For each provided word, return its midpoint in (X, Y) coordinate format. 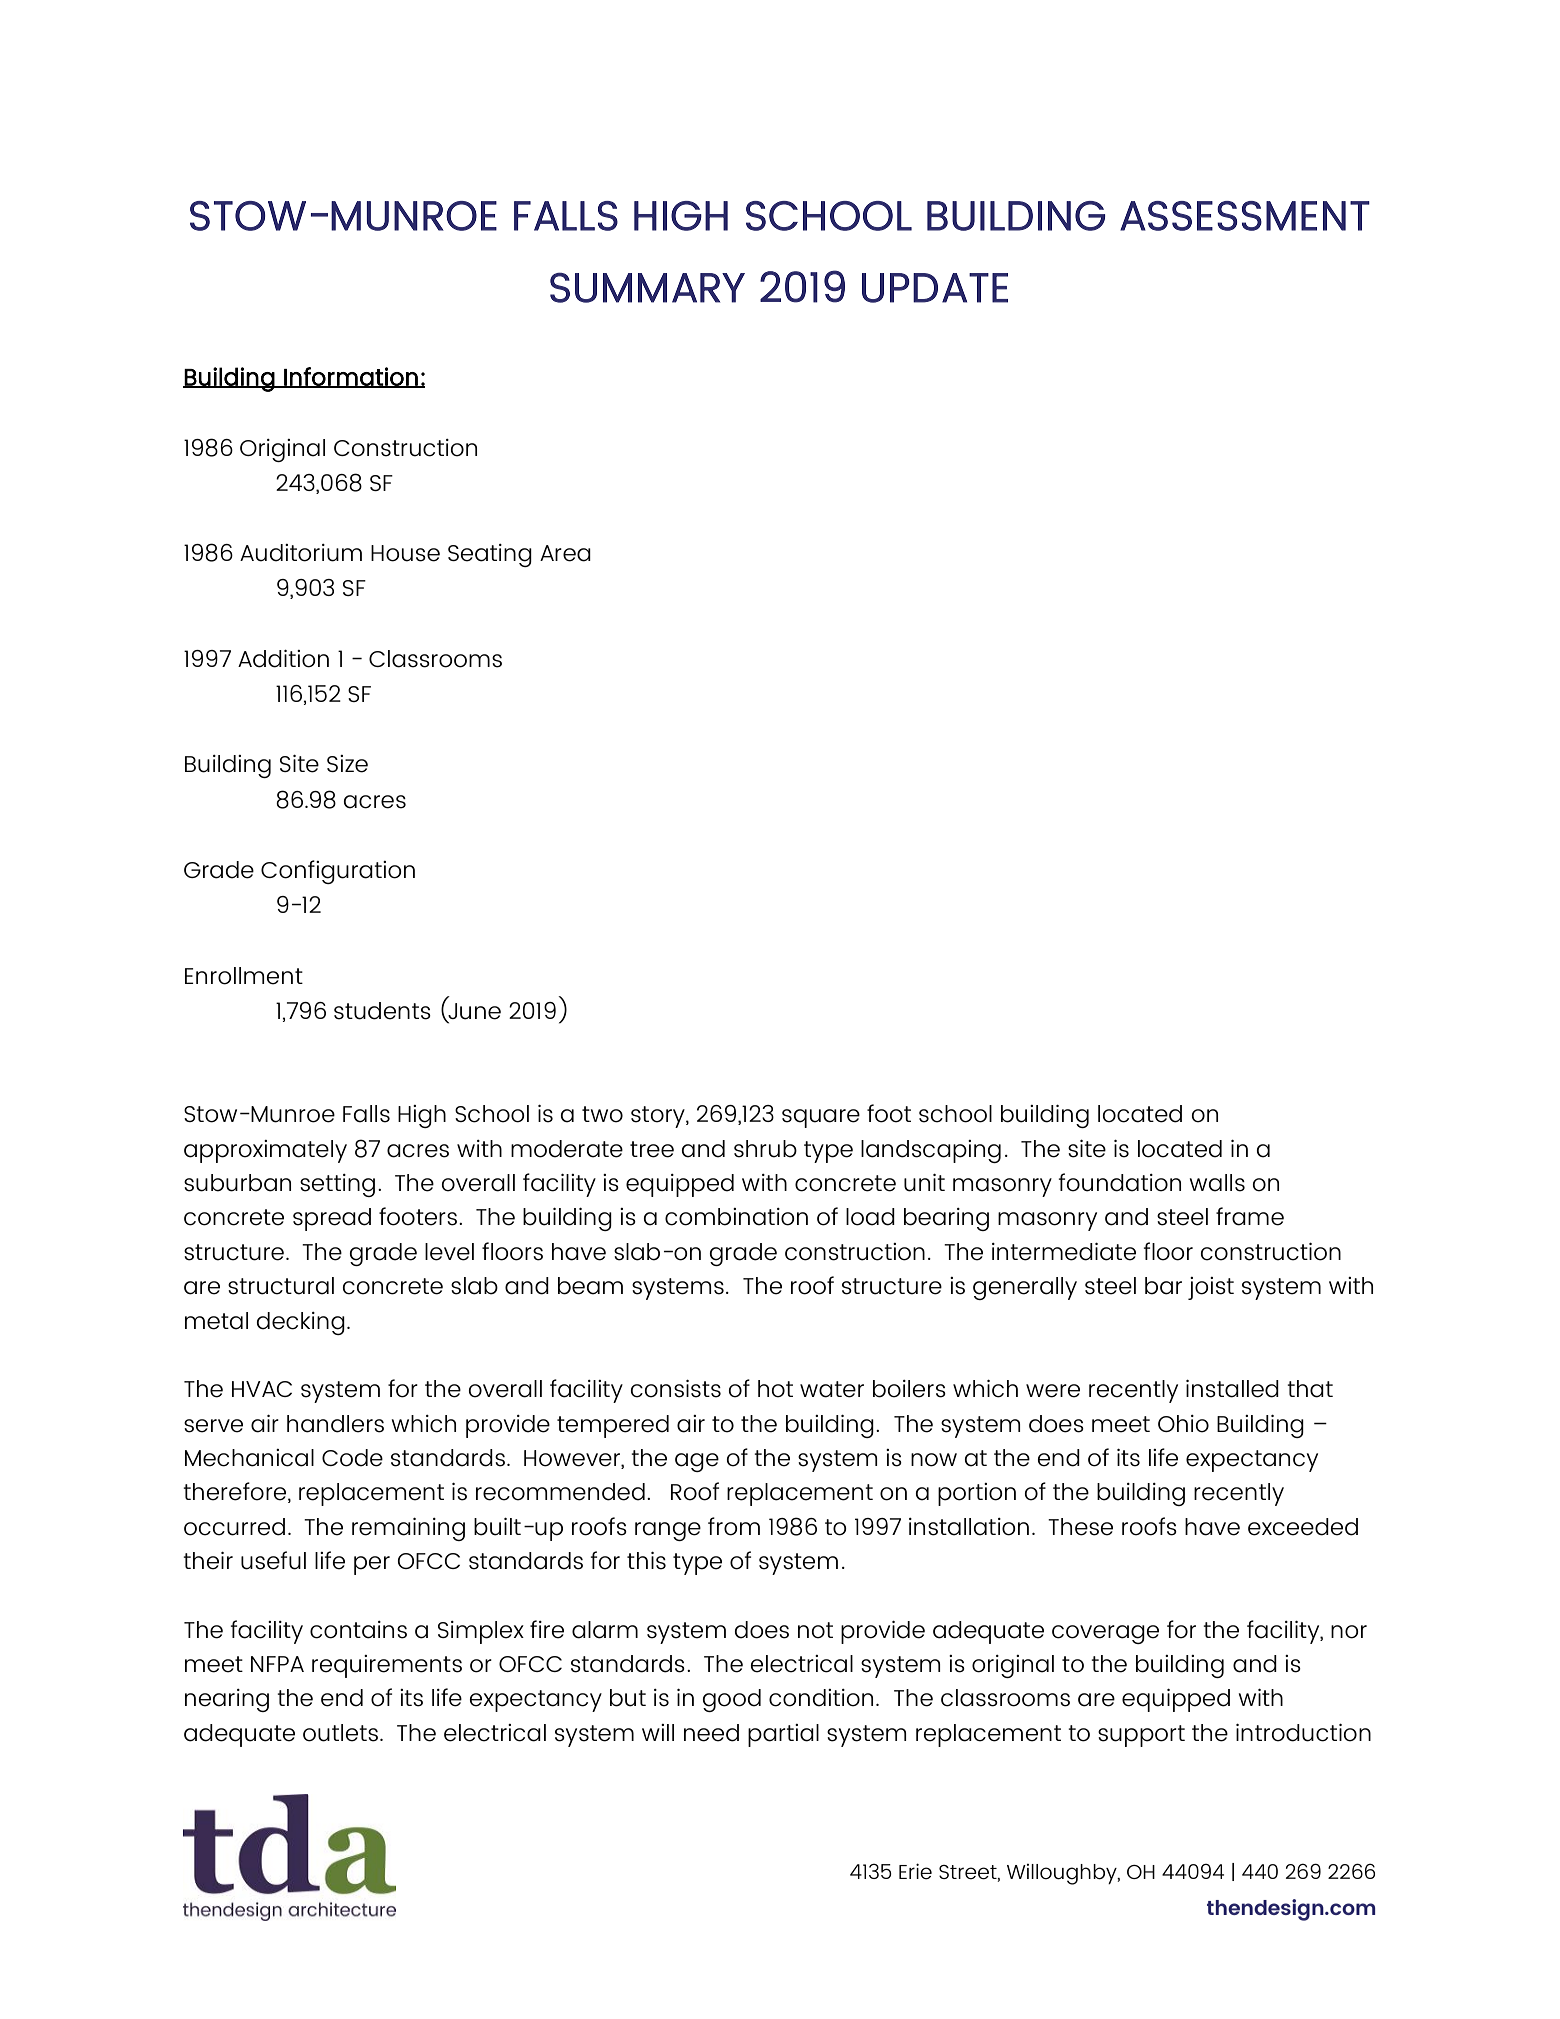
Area (565, 553)
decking (300, 1323)
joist (1211, 1288)
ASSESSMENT (1245, 216)
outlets (340, 1733)
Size (347, 764)
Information (351, 377)
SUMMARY (647, 287)
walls (1217, 1183)
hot (775, 1389)
